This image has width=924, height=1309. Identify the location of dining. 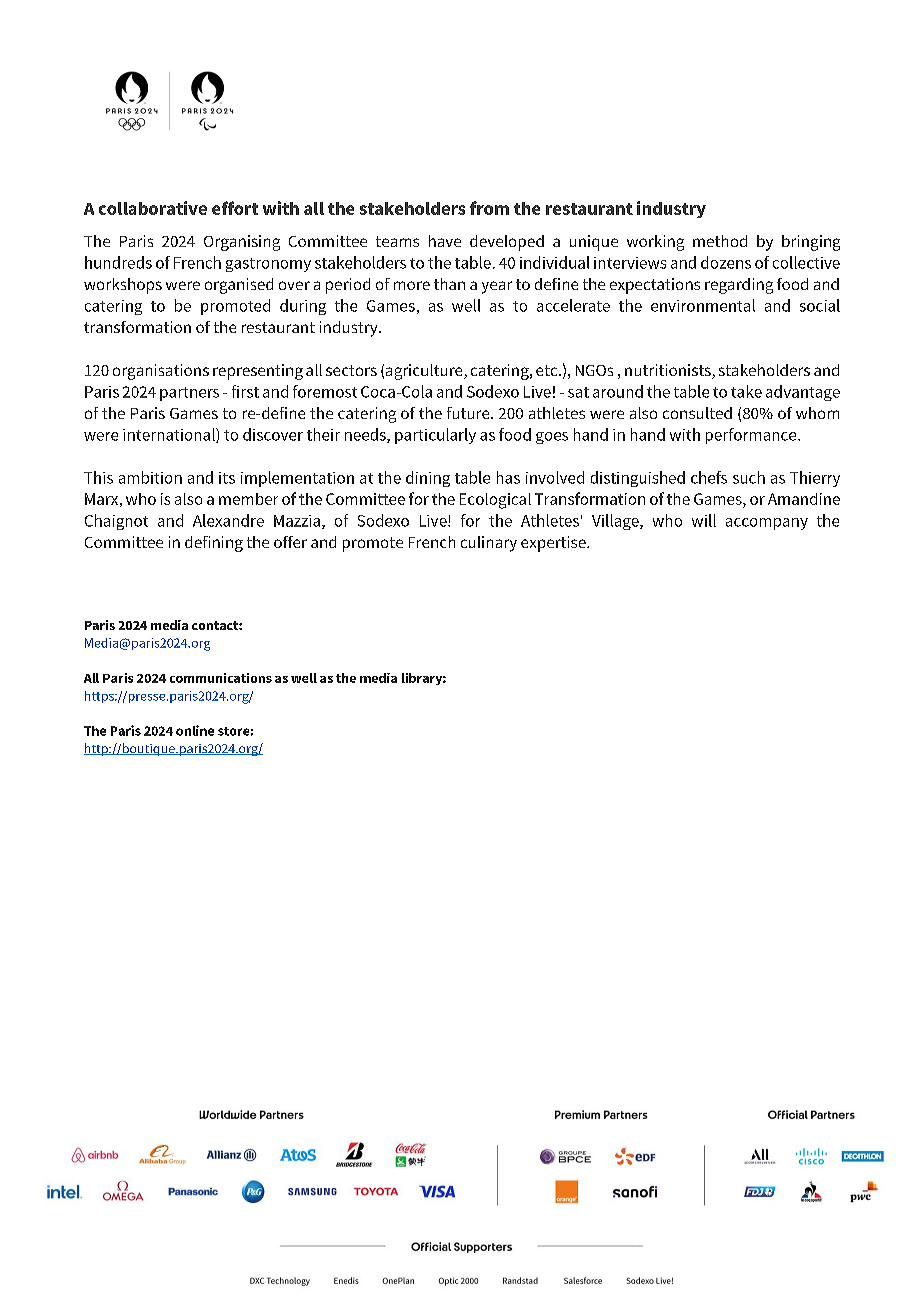
(428, 479).
